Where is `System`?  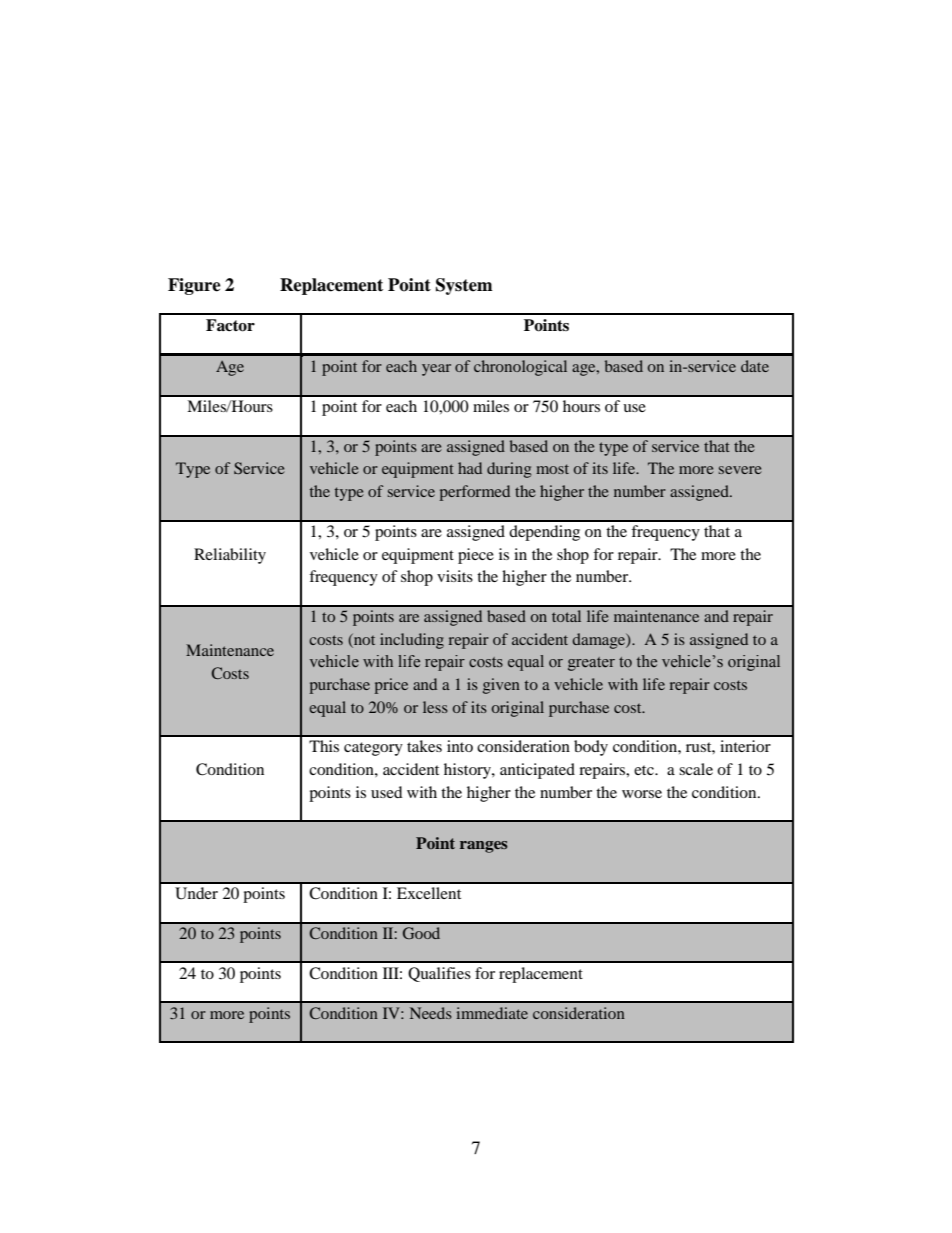 System is located at coordinates (464, 286).
